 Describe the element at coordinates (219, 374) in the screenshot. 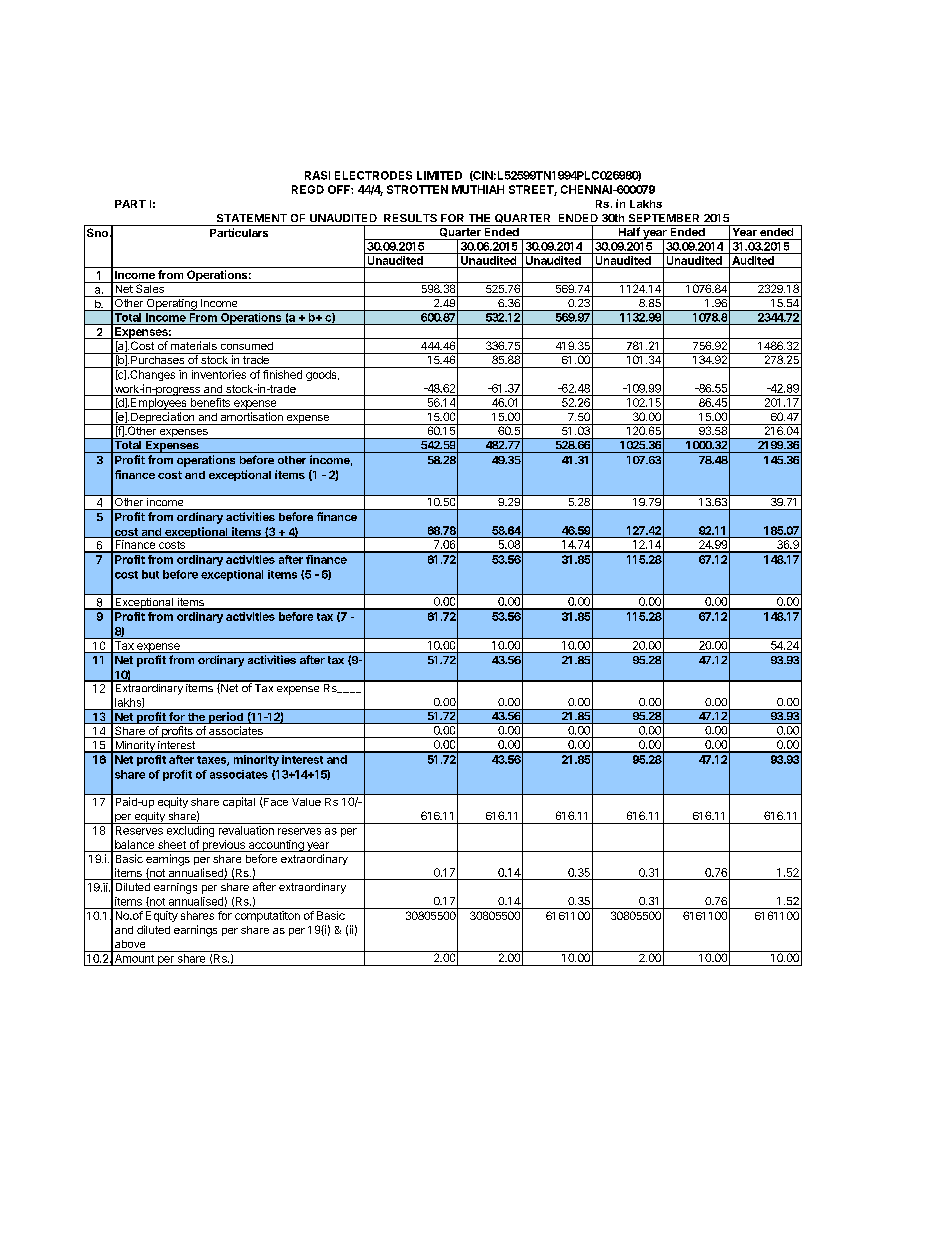

I see `inventories` at that location.
